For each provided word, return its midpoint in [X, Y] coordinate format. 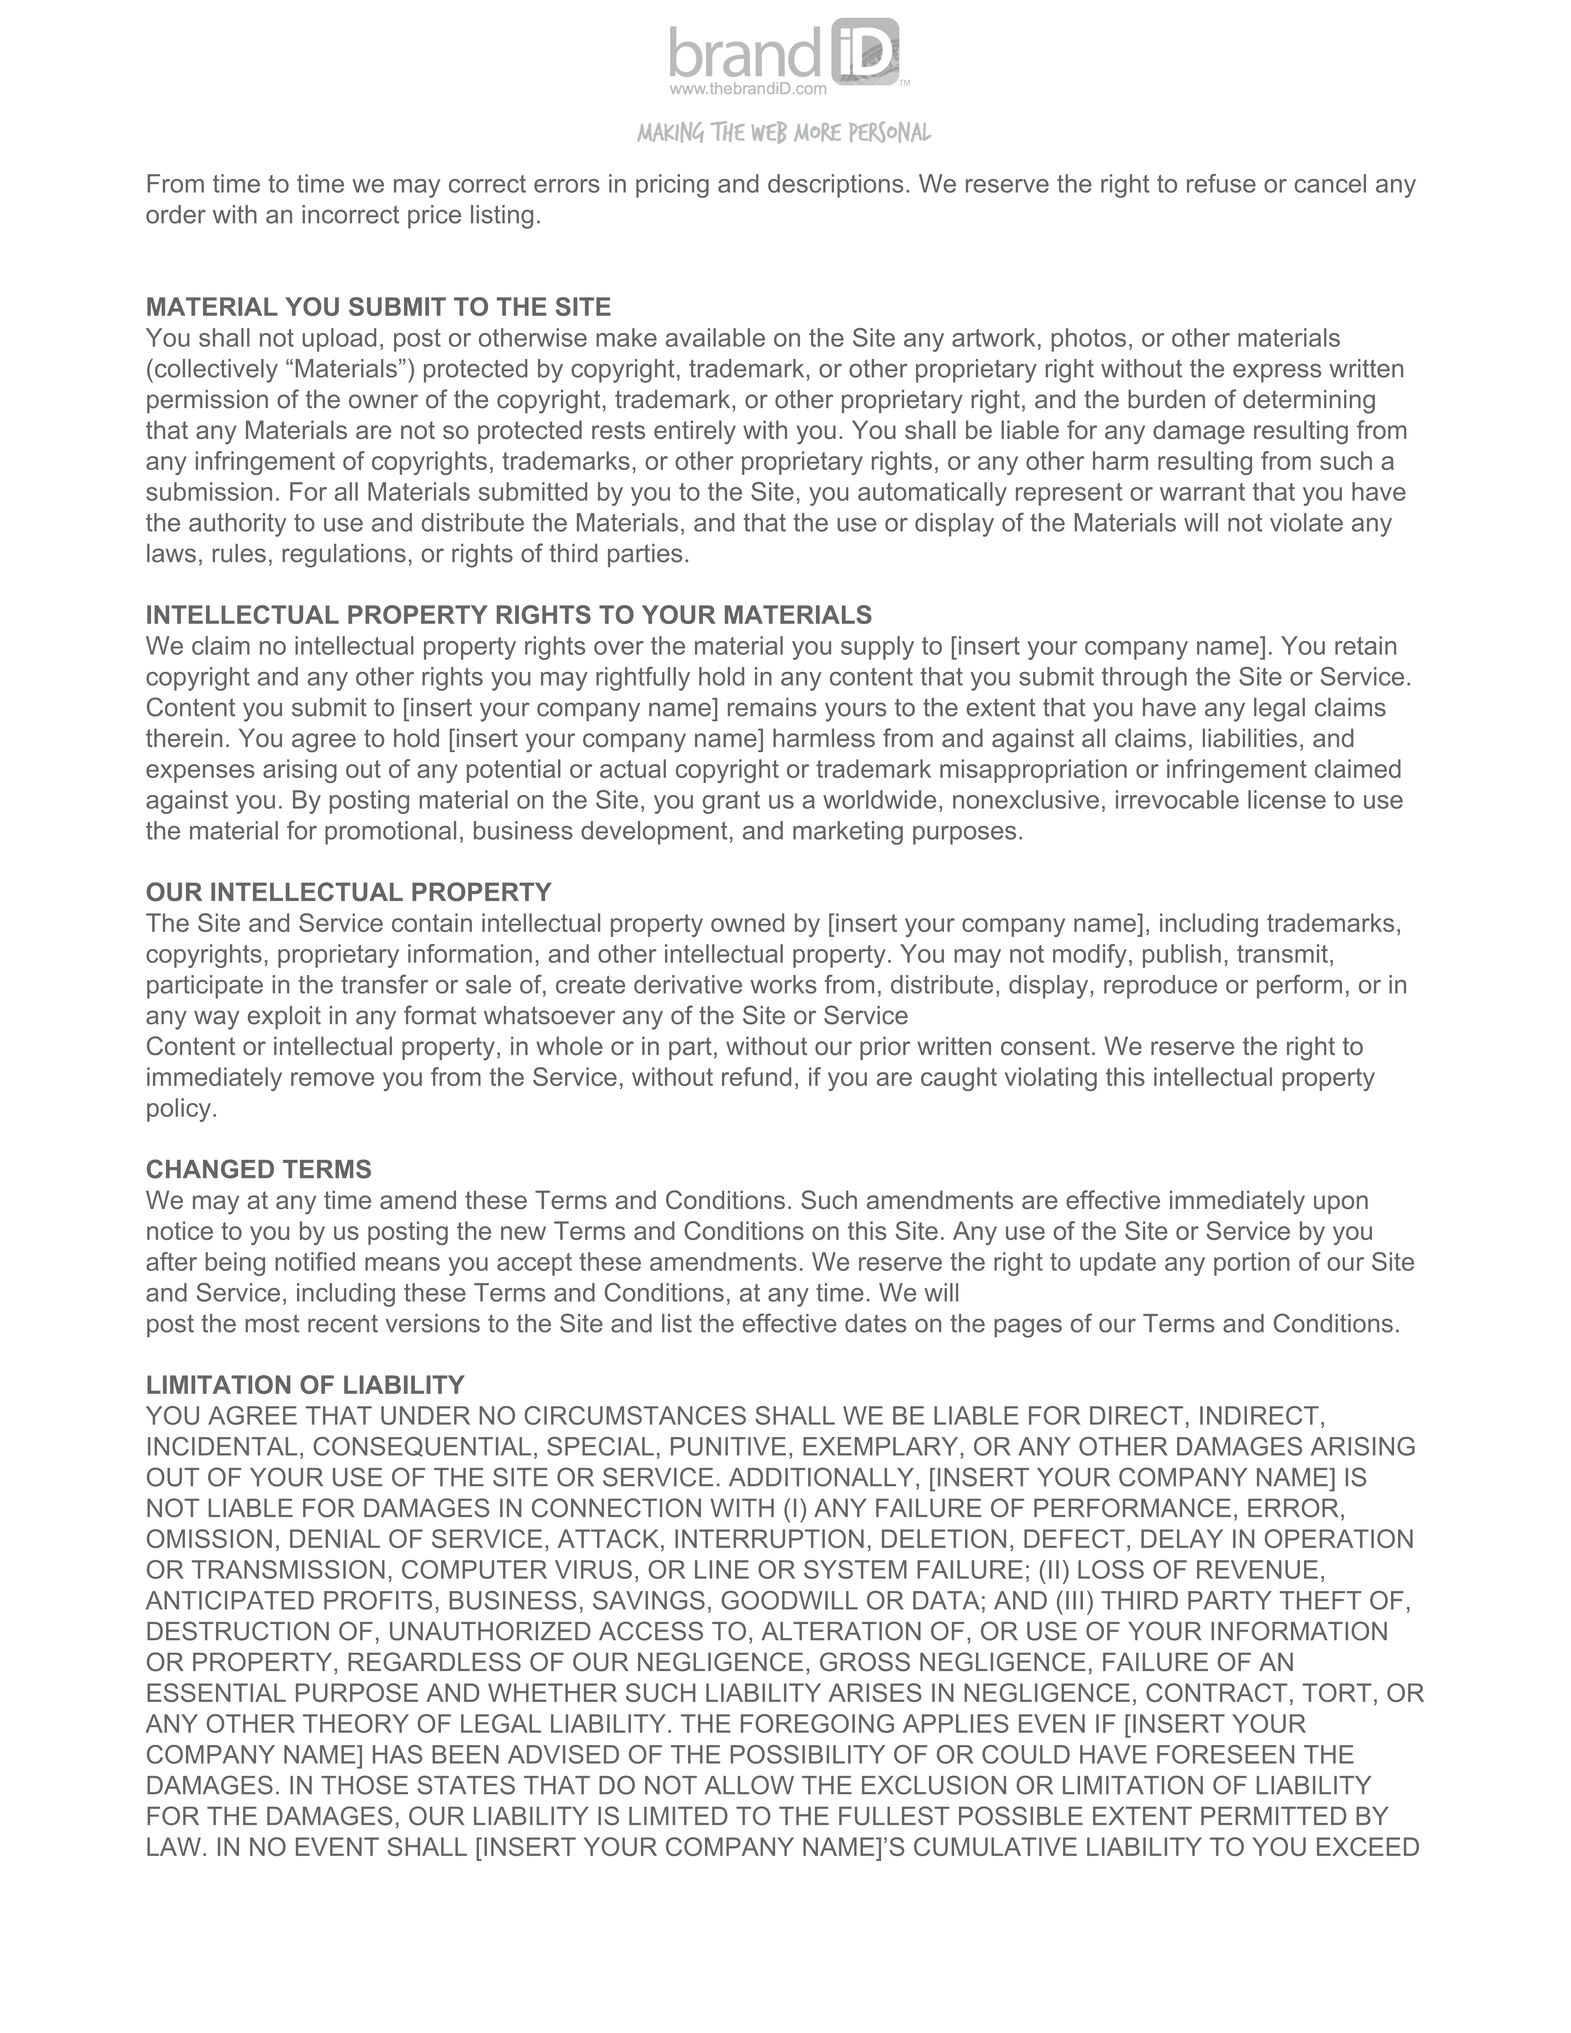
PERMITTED [1273, 1815]
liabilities [1250, 737]
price [434, 217]
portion [1252, 1264]
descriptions [835, 186]
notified [315, 1261]
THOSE [364, 1785]
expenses [200, 773]
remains [772, 707]
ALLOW [749, 1785]
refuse [1221, 183]
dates [875, 1323]
